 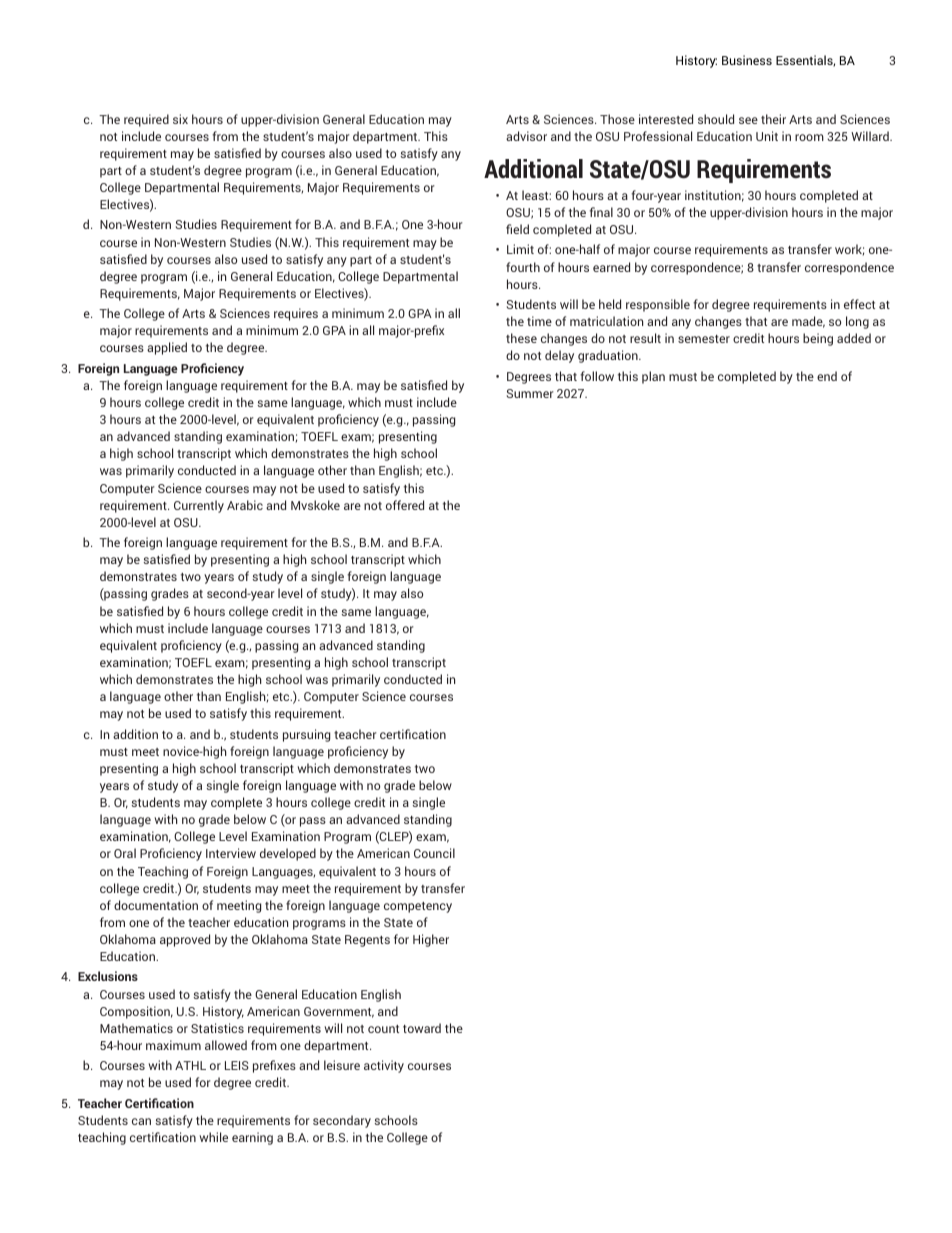 What do you see at coordinates (213, 1137) in the screenshot?
I see `while` at bounding box center [213, 1137].
